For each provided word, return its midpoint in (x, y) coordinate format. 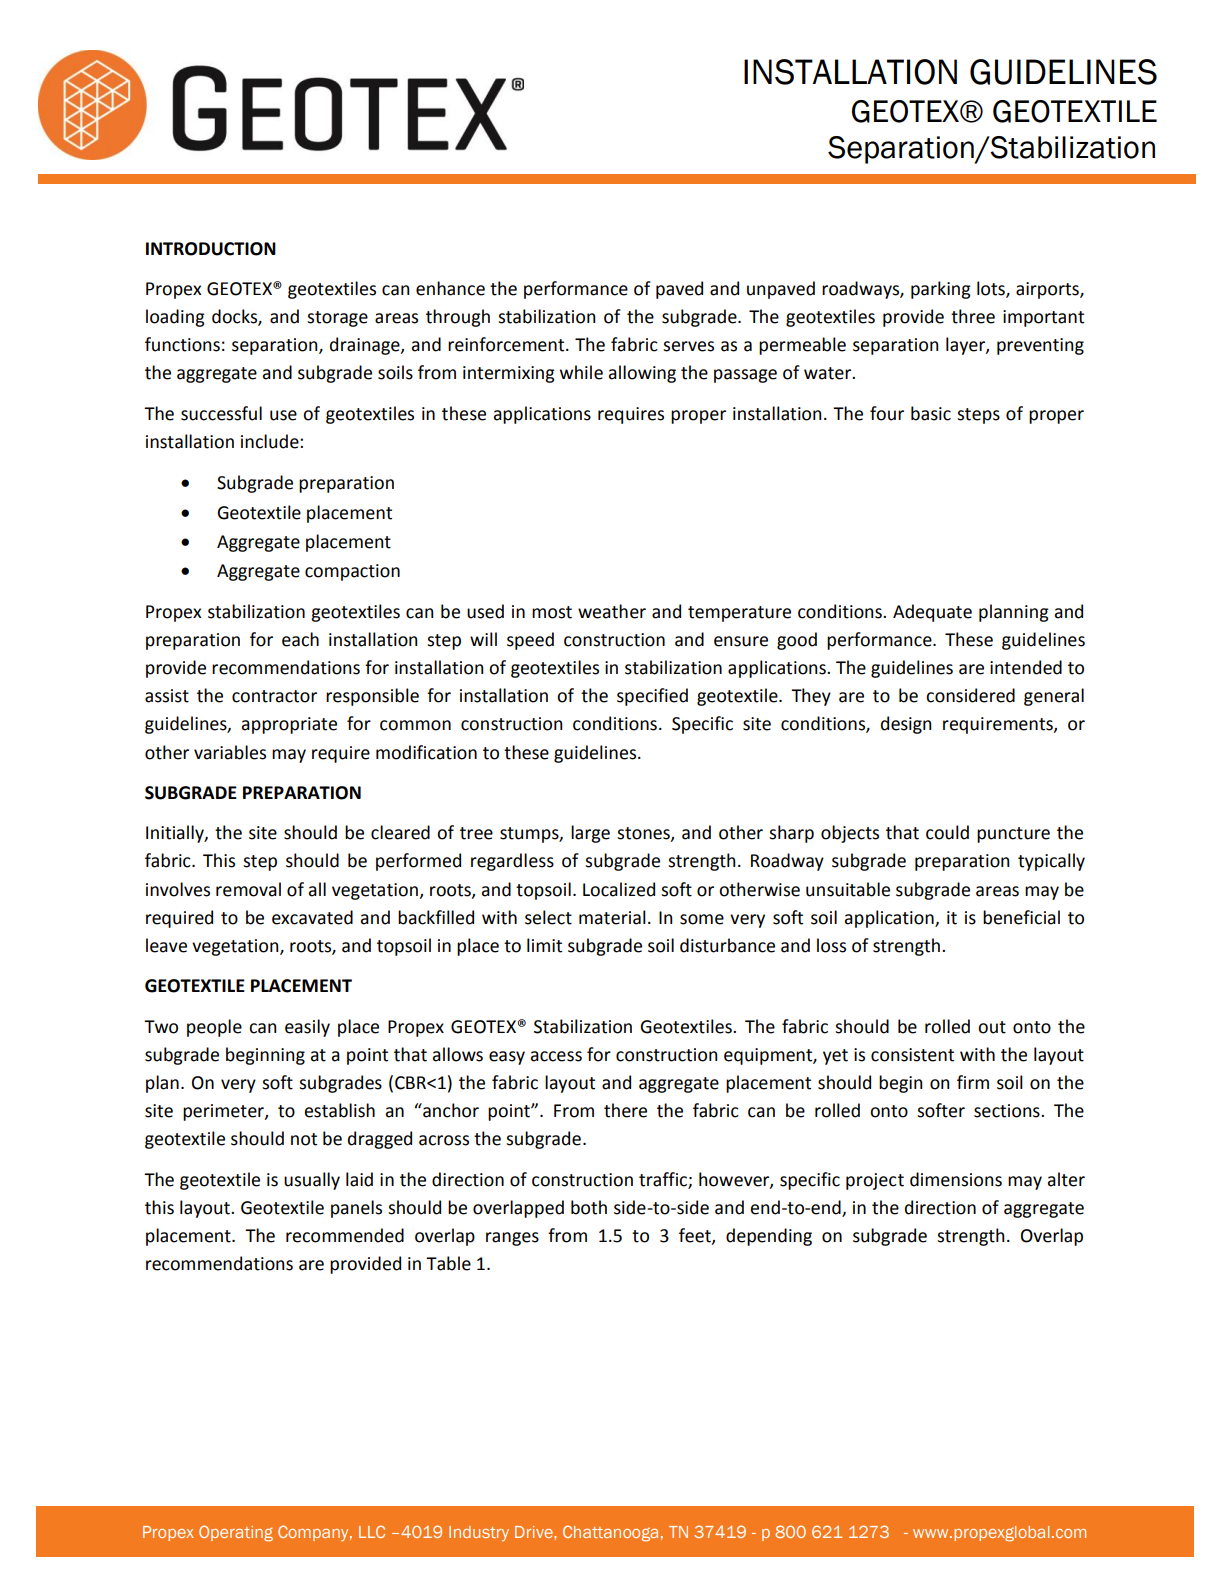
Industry (479, 1533)
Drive (535, 1532)
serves (688, 346)
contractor (274, 696)
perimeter (224, 1112)
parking (941, 290)
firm (973, 1082)
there (625, 1110)
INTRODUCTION (211, 249)
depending (769, 1237)
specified (652, 697)
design (906, 725)
